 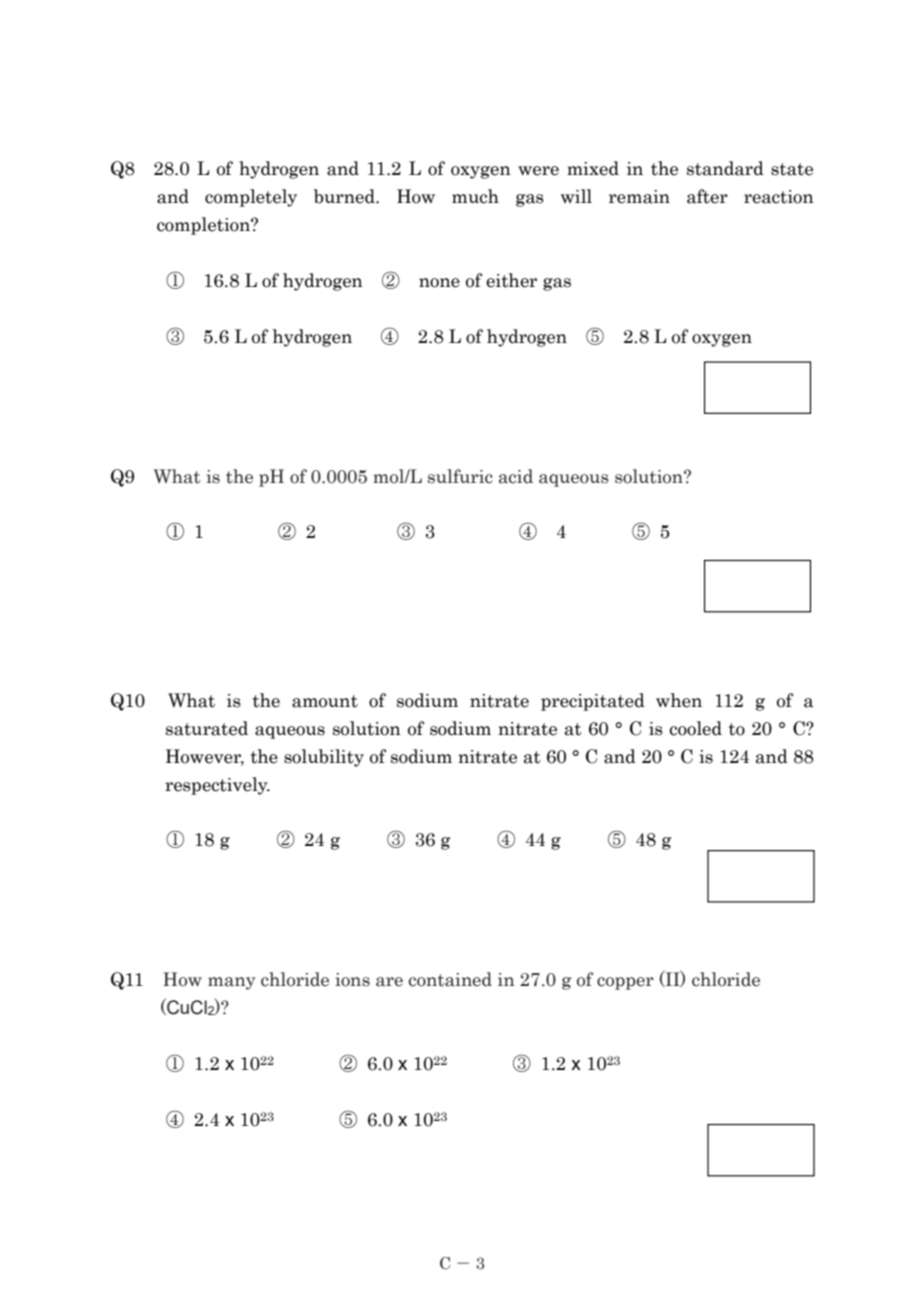 I want to click on contained, so click(x=450, y=979).
